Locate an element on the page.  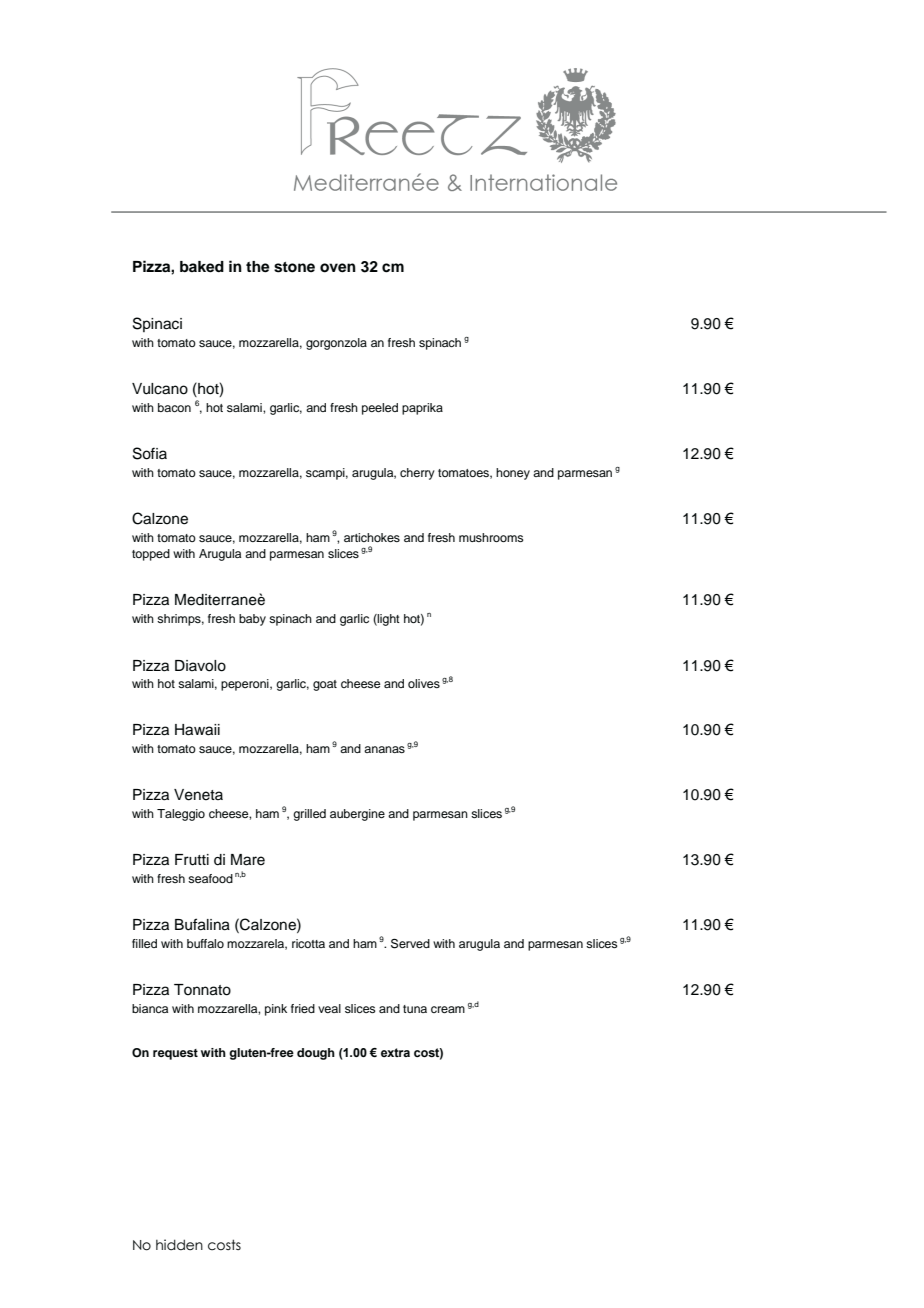
topped is located at coordinates (151, 555).
